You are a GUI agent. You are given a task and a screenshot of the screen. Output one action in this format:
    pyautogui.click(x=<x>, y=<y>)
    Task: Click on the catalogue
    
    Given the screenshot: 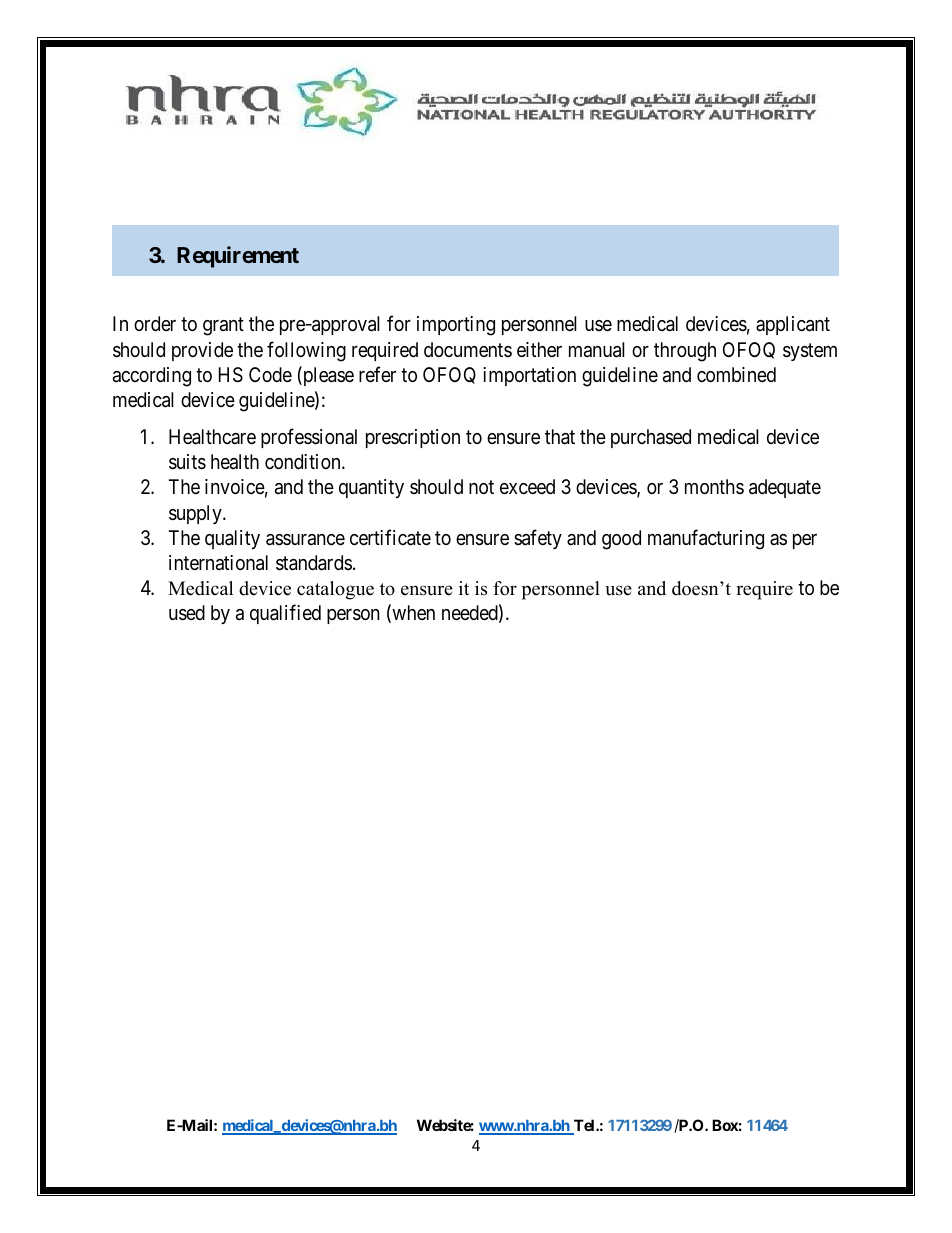 What is the action you would take?
    pyautogui.click(x=335, y=590)
